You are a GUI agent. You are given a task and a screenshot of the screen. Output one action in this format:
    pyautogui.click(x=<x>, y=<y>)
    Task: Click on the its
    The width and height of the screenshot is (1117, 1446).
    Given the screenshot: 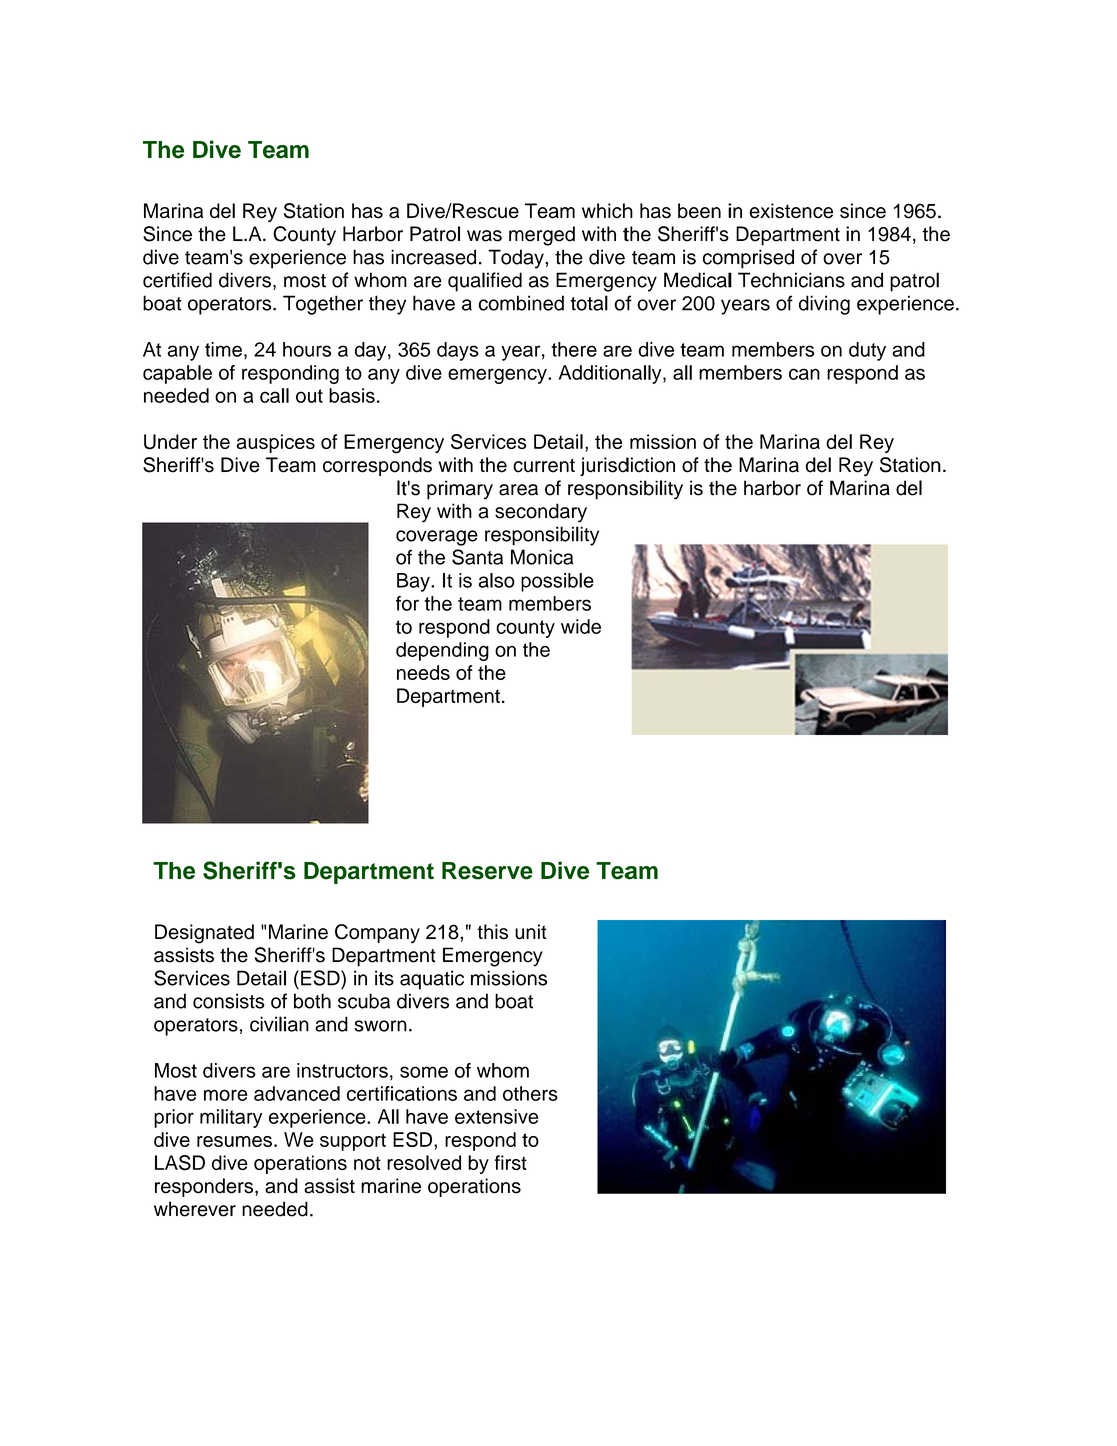 What is the action you would take?
    pyautogui.click(x=384, y=978)
